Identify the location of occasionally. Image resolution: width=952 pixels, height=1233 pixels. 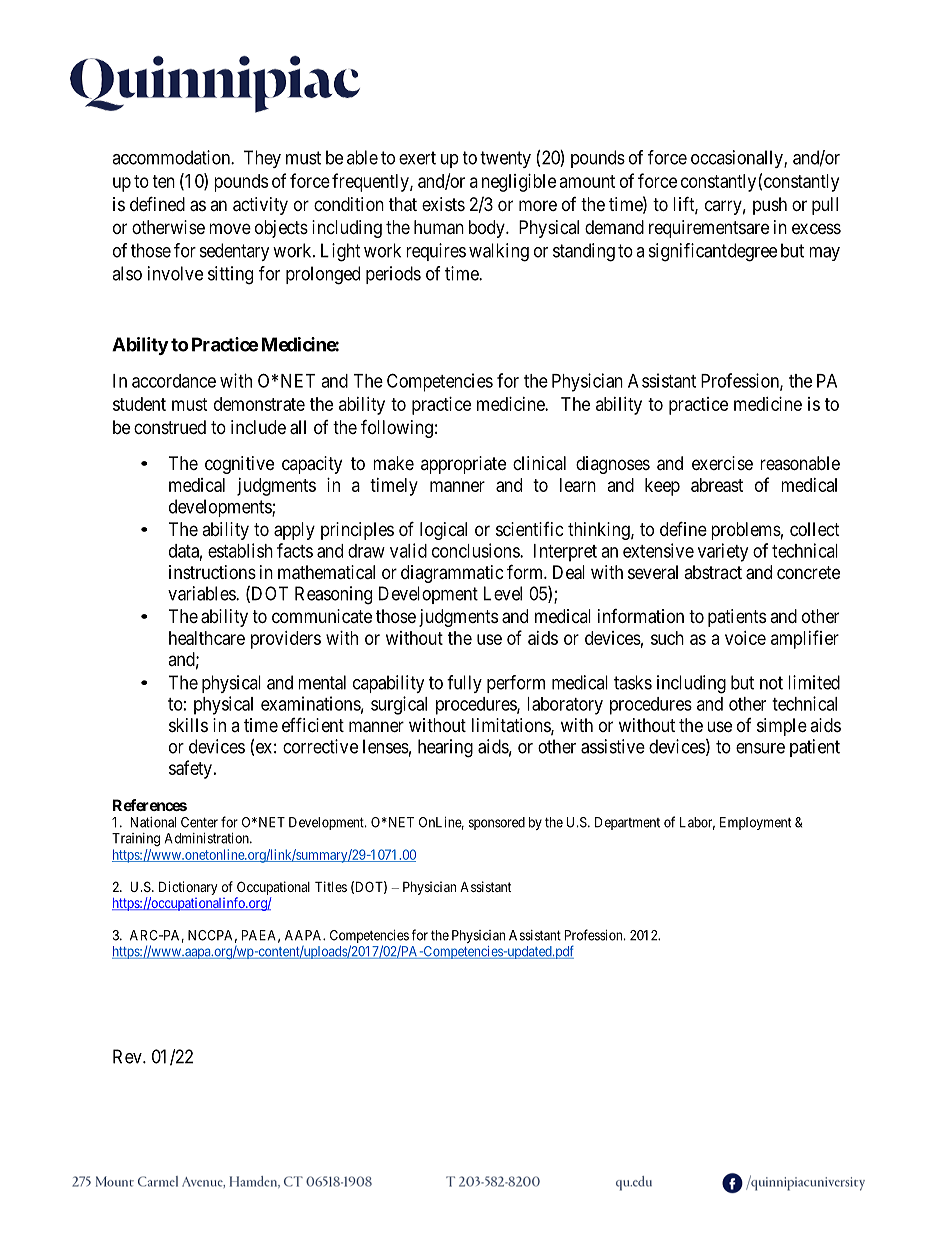
(738, 159).
